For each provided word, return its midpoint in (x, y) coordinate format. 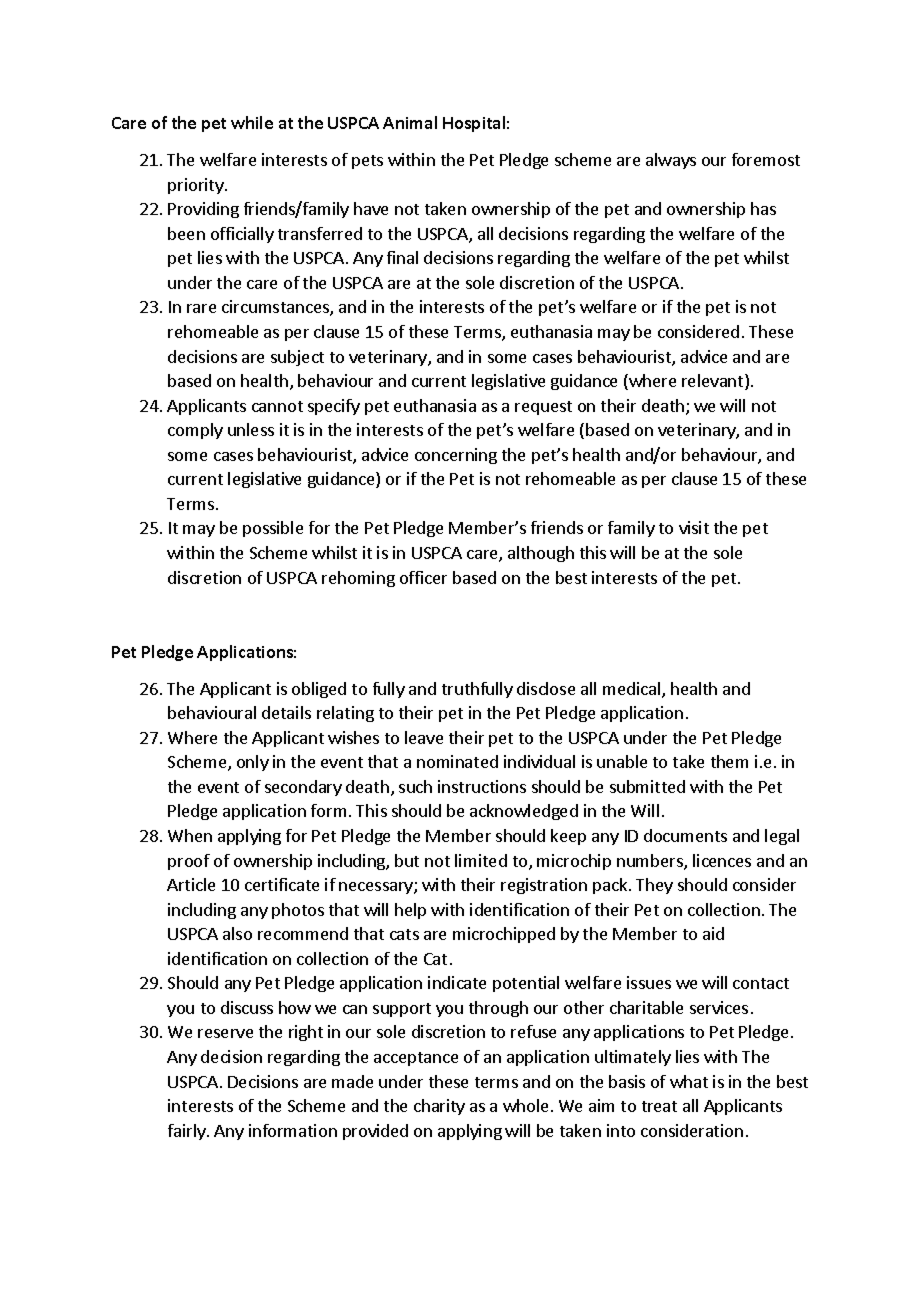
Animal (410, 122)
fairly (188, 1132)
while (252, 122)
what (689, 1081)
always (671, 161)
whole (525, 1105)
